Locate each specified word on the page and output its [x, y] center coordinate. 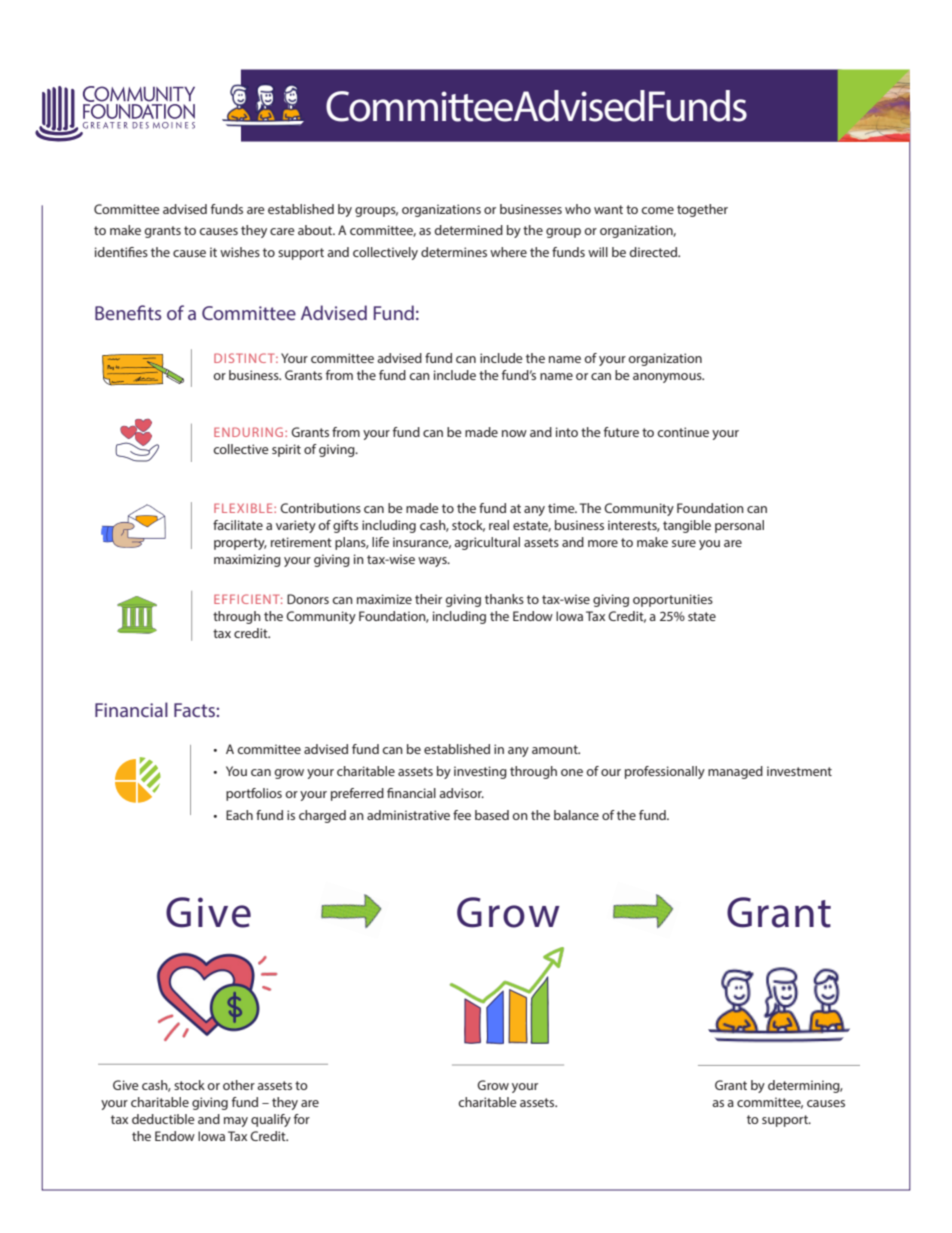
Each [239, 815]
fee [462, 815]
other [239, 1085]
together [702, 210]
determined [468, 230]
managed [735, 772]
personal [739, 526]
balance [576, 815]
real [499, 525]
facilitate [238, 525]
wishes [240, 252]
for [302, 1119]
